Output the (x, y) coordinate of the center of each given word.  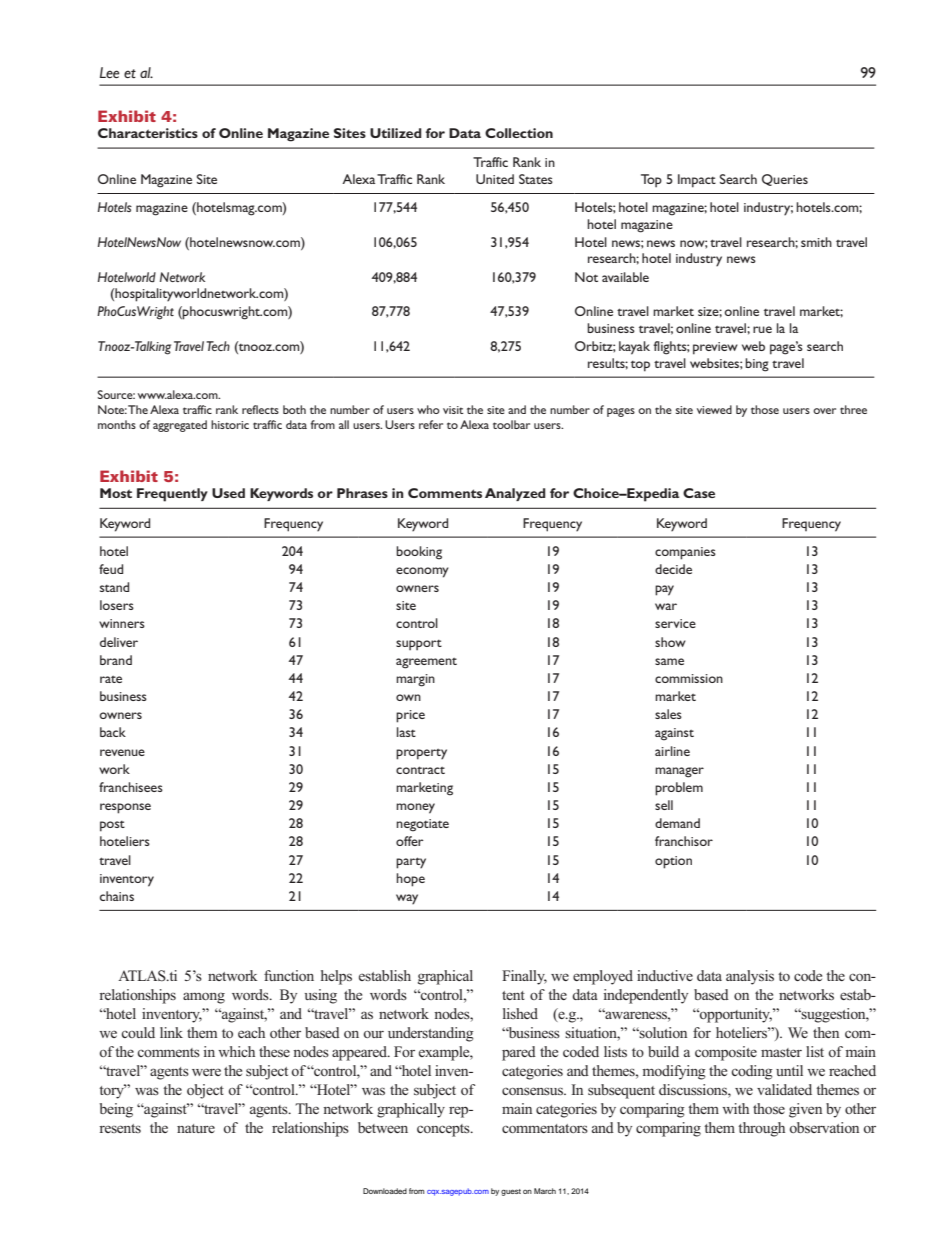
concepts (444, 1130)
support (419, 645)
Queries (785, 180)
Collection (519, 133)
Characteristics (148, 133)
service (675, 623)
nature (196, 1128)
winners (122, 623)
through (761, 1129)
